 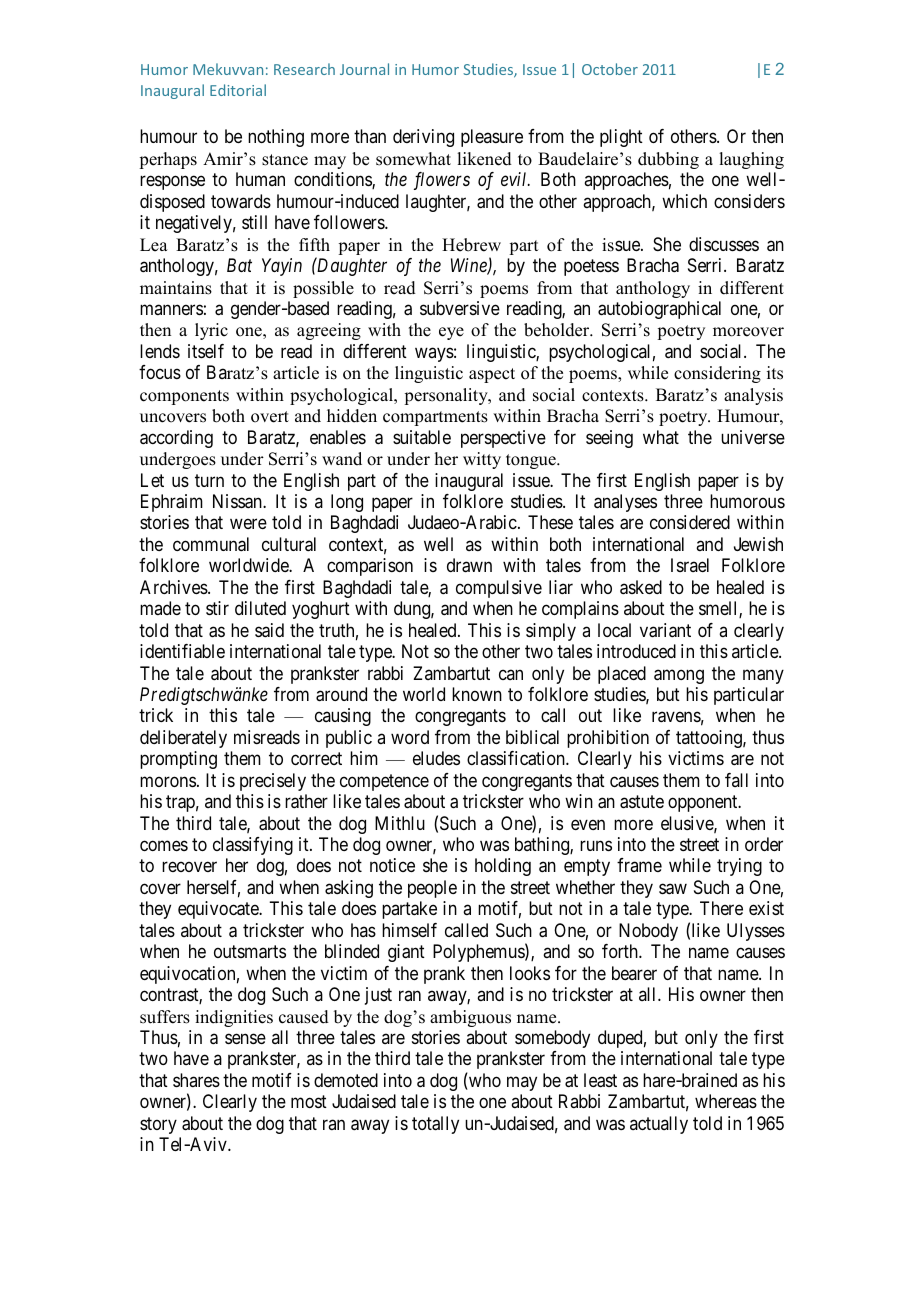 I want to click on whereas, so click(x=726, y=1101).
